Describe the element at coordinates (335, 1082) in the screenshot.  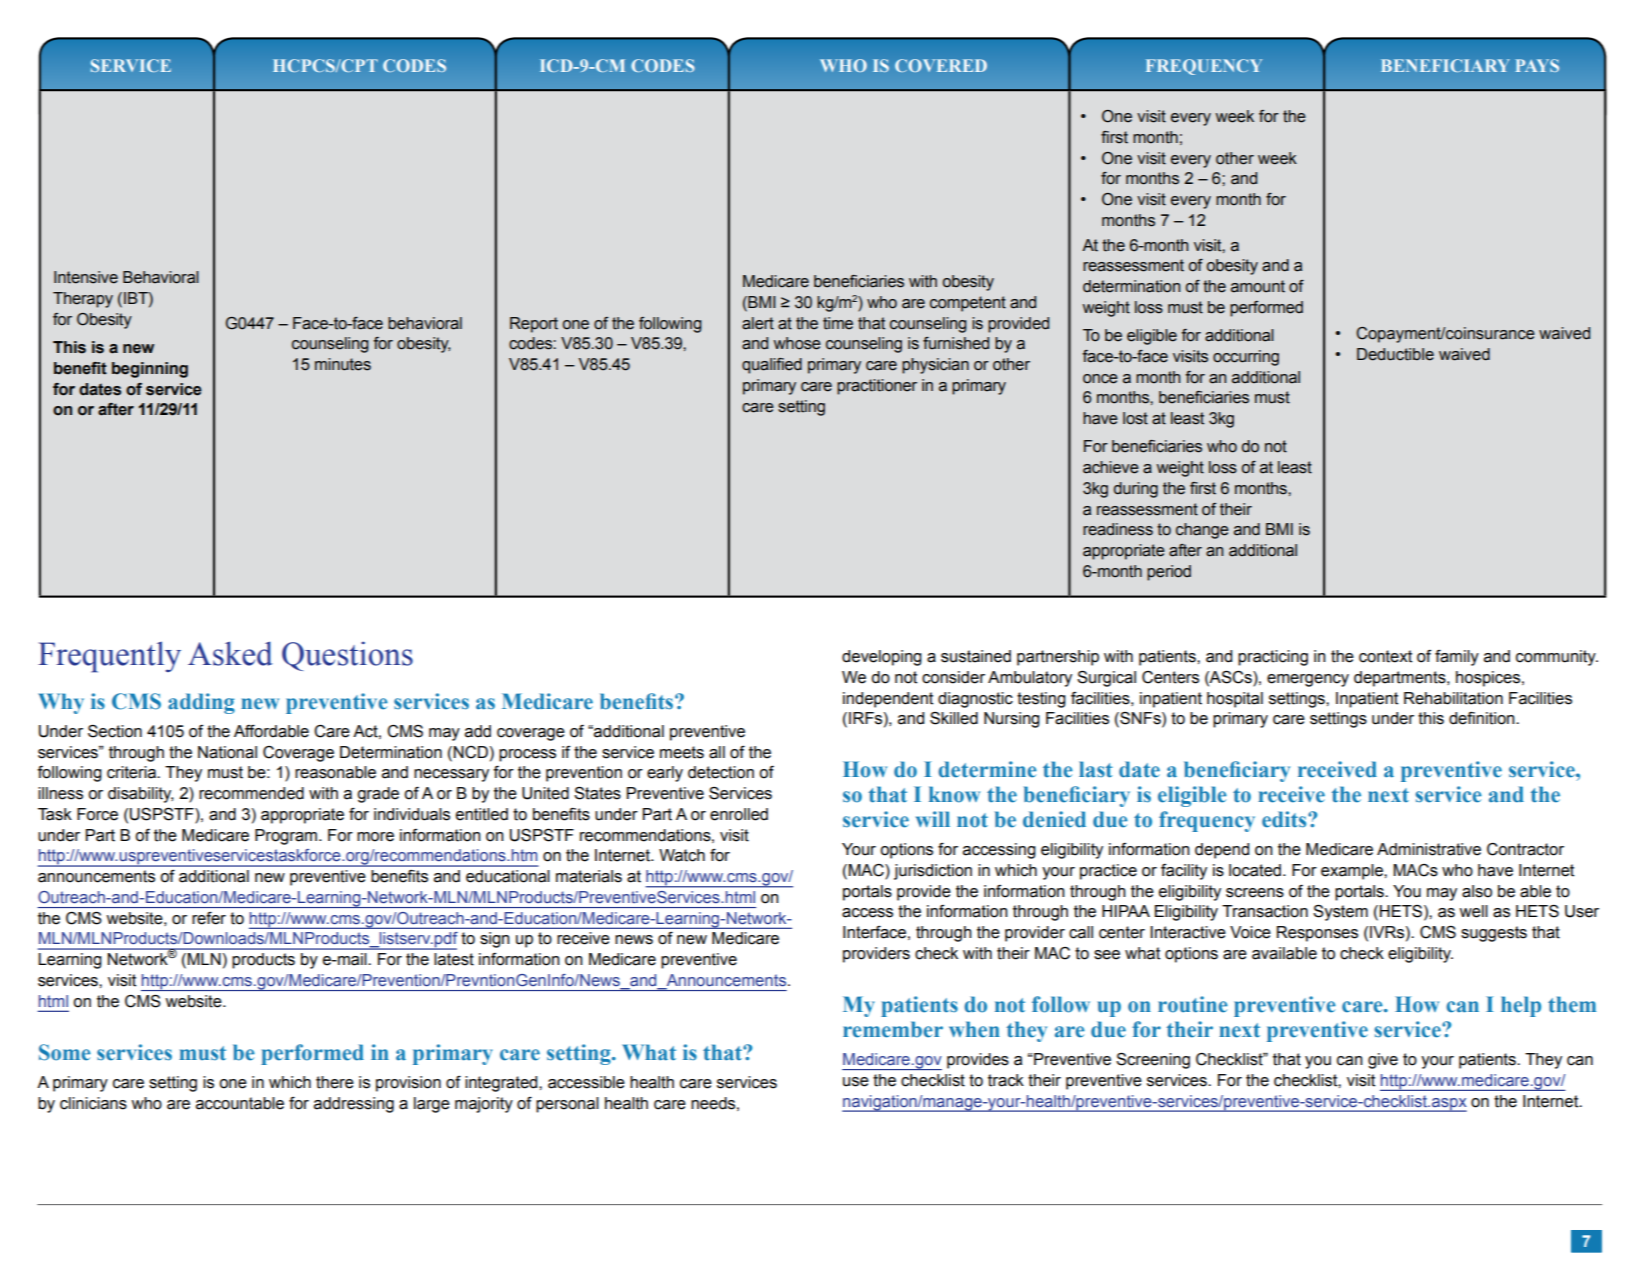
I see `there` at that location.
